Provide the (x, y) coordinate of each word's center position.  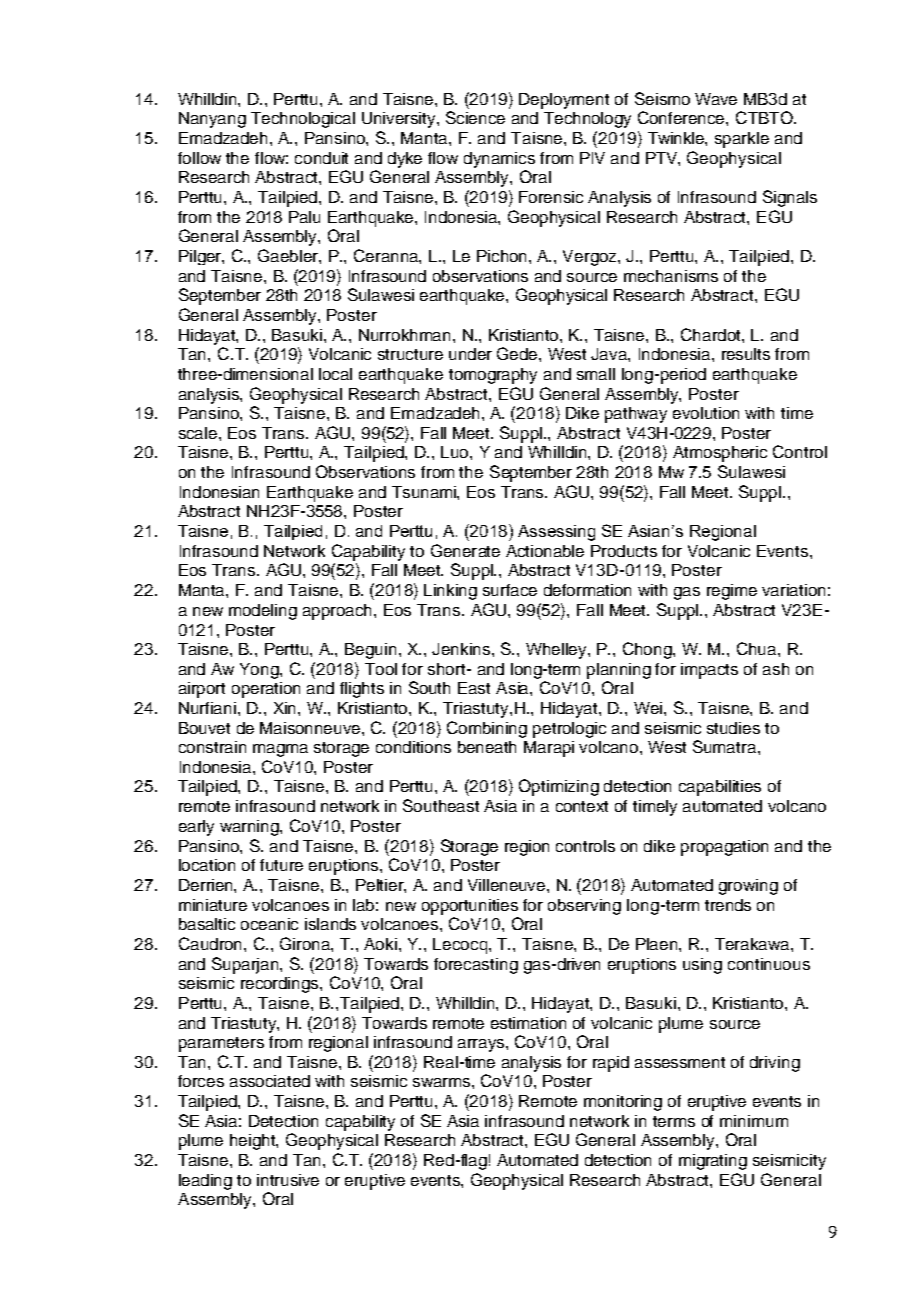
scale (199, 433)
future (281, 865)
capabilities (720, 788)
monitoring (623, 1103)
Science (475, 117)
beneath (487, 747)
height (254, 1142)
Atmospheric (720, 454)
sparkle (742, 140)
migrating (713, 1162)
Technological (303, 120)
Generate (465, 550)
